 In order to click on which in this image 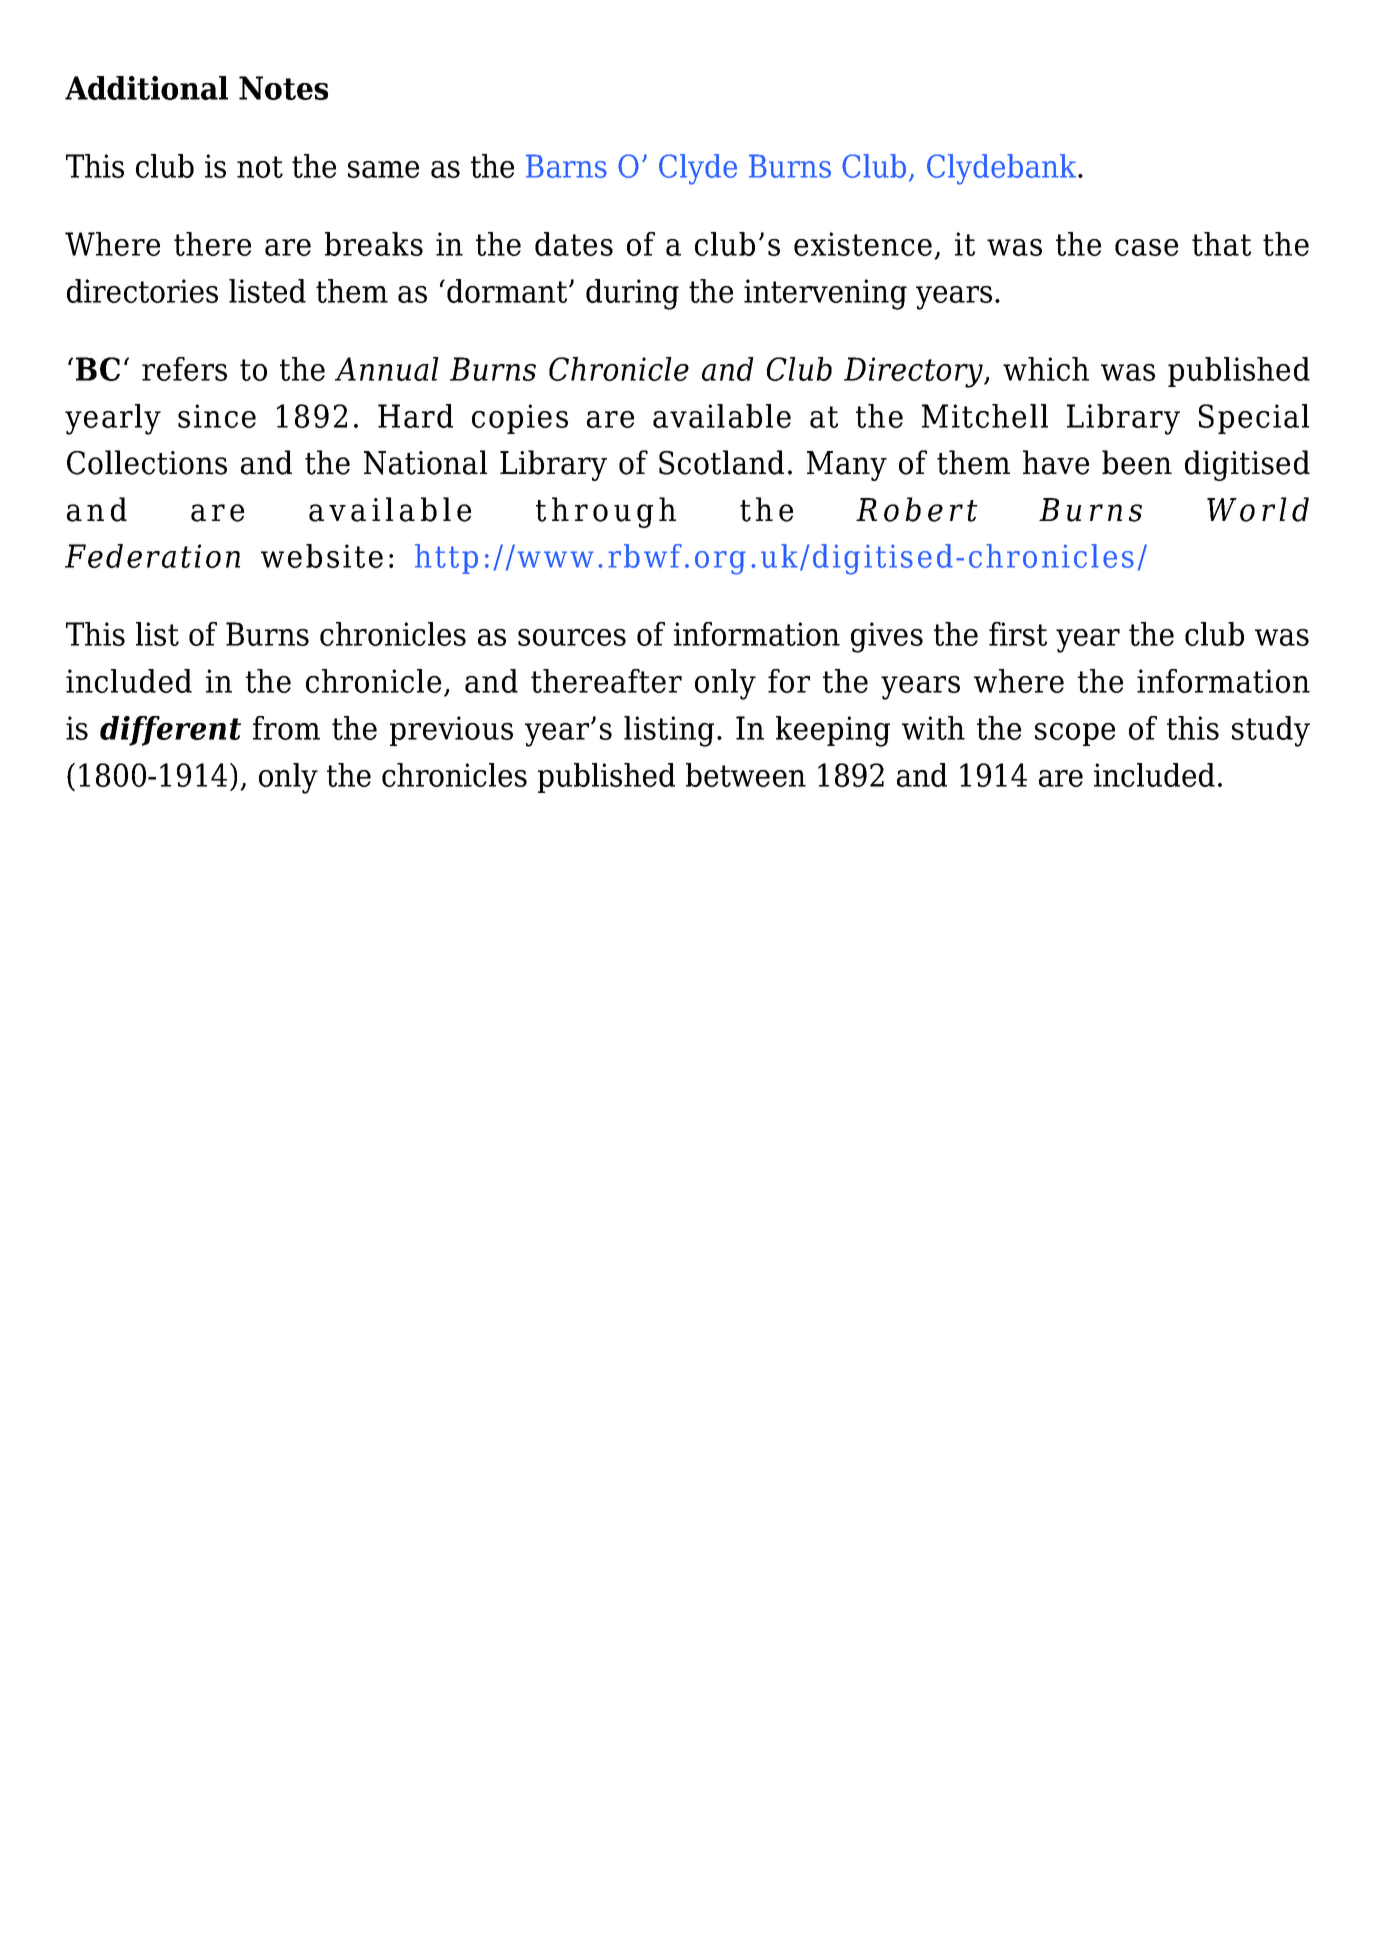, I will do `click(1046, 369)`.
